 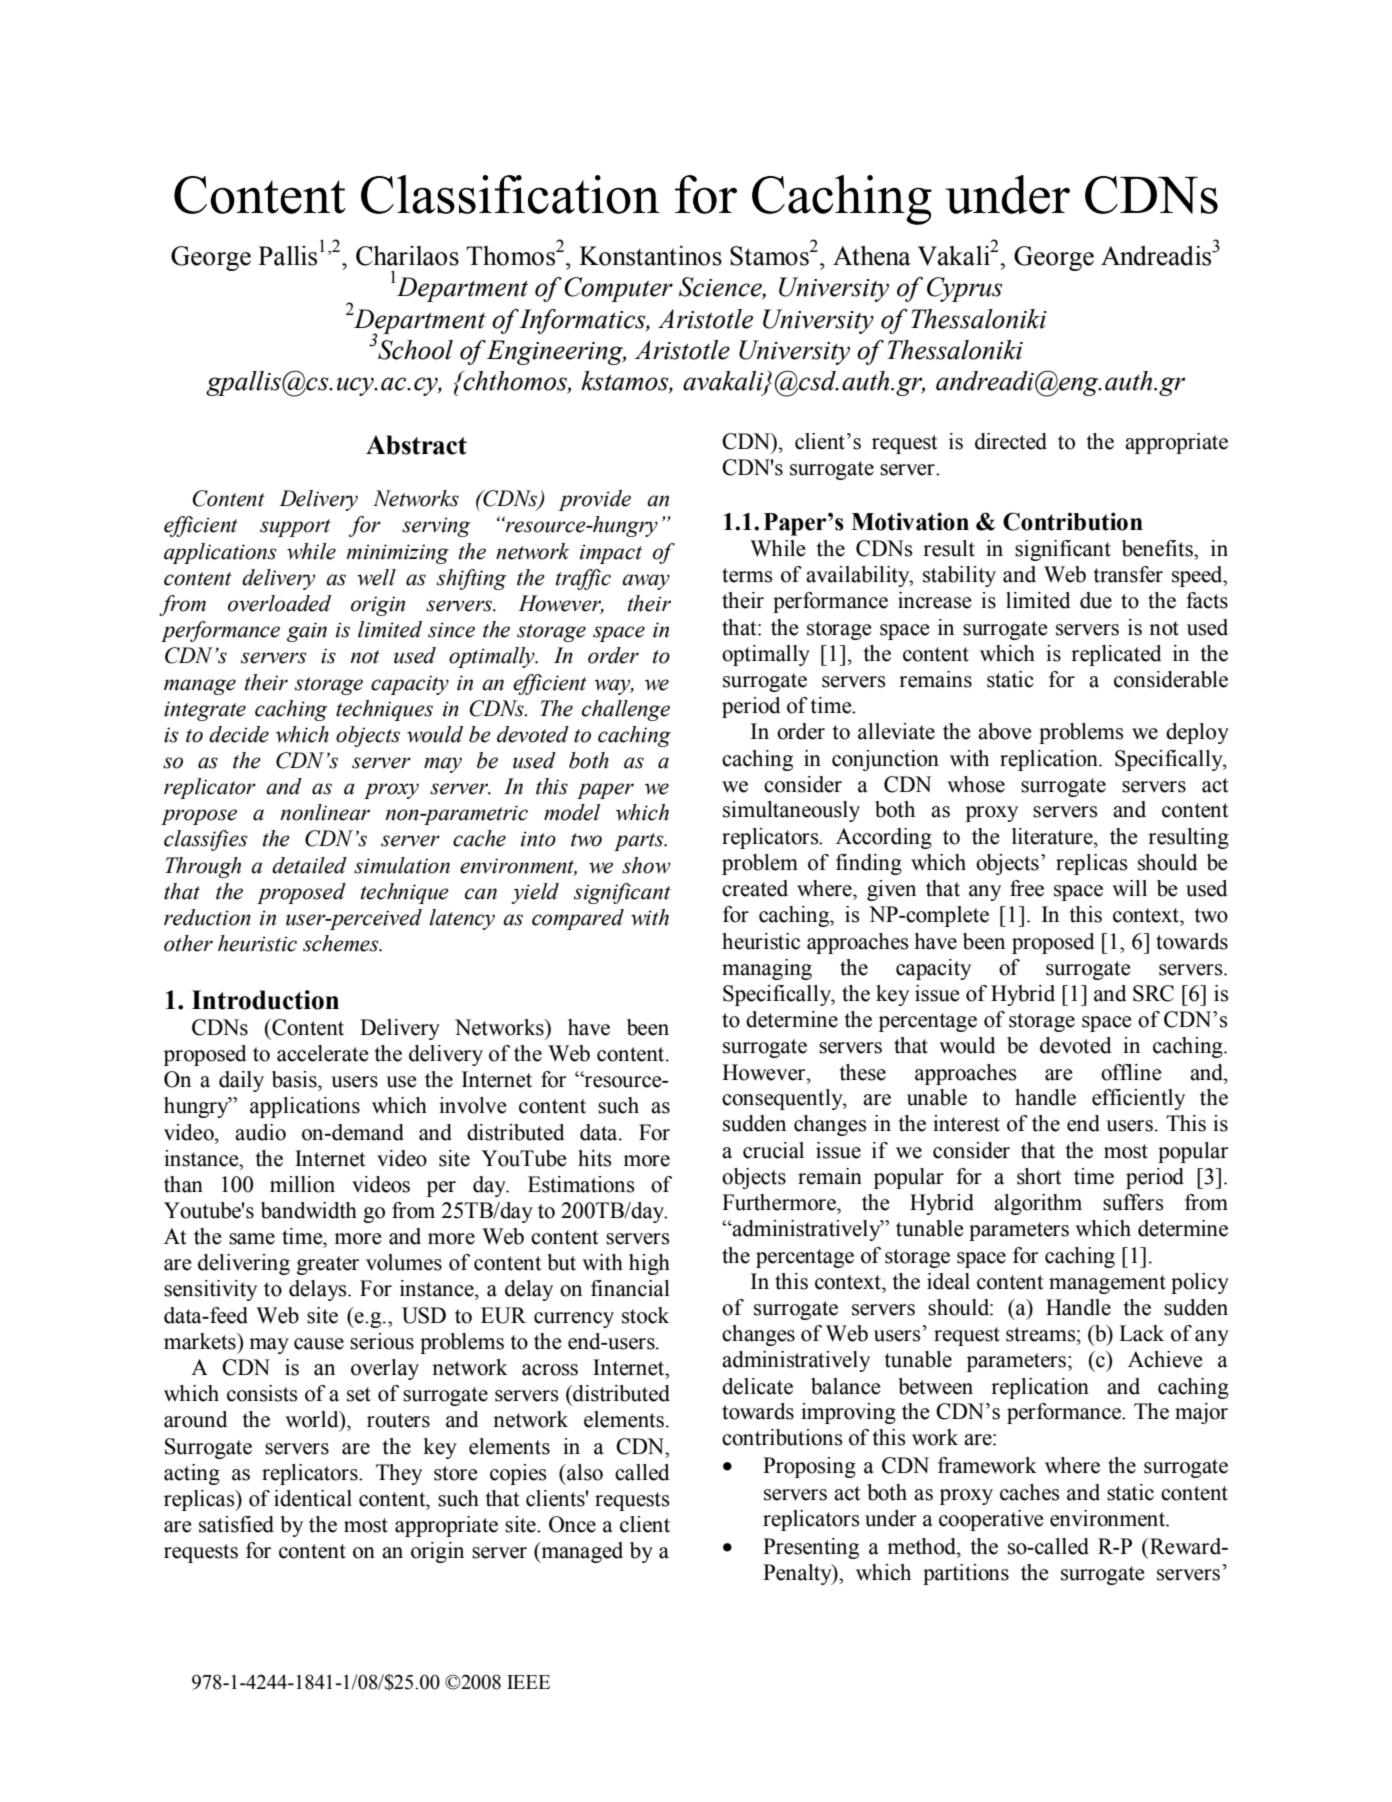 What do you see at coordinates (1158, 548) in the image?
I see `benefits` at bounding box center [1158, 548].
